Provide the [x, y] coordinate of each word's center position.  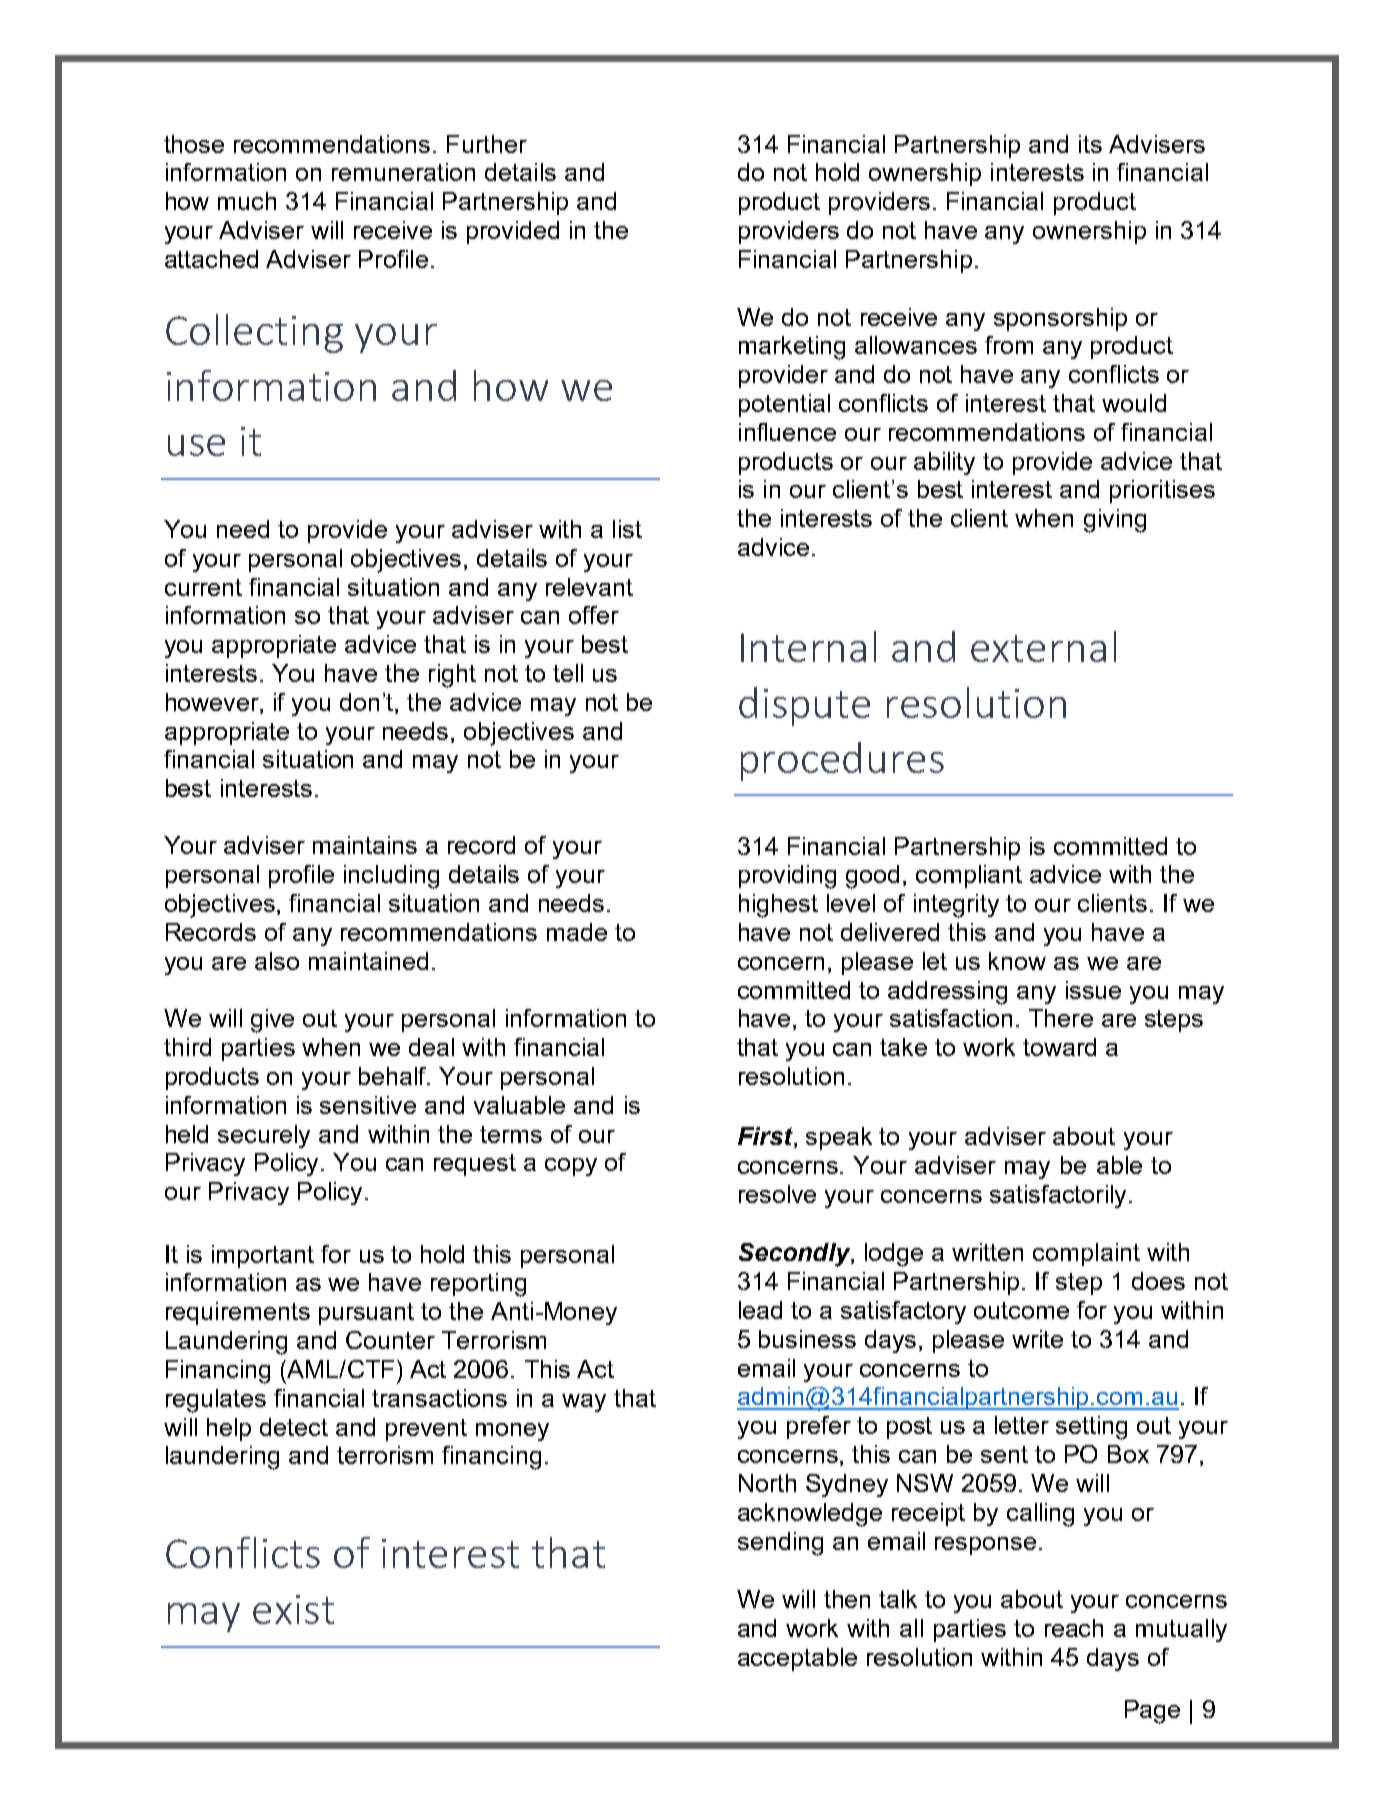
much [247, 201]
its [1090, 144]
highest [778, 906]
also [277, 961]
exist [293, 1609]
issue [1093, 990]
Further [487, 144]
